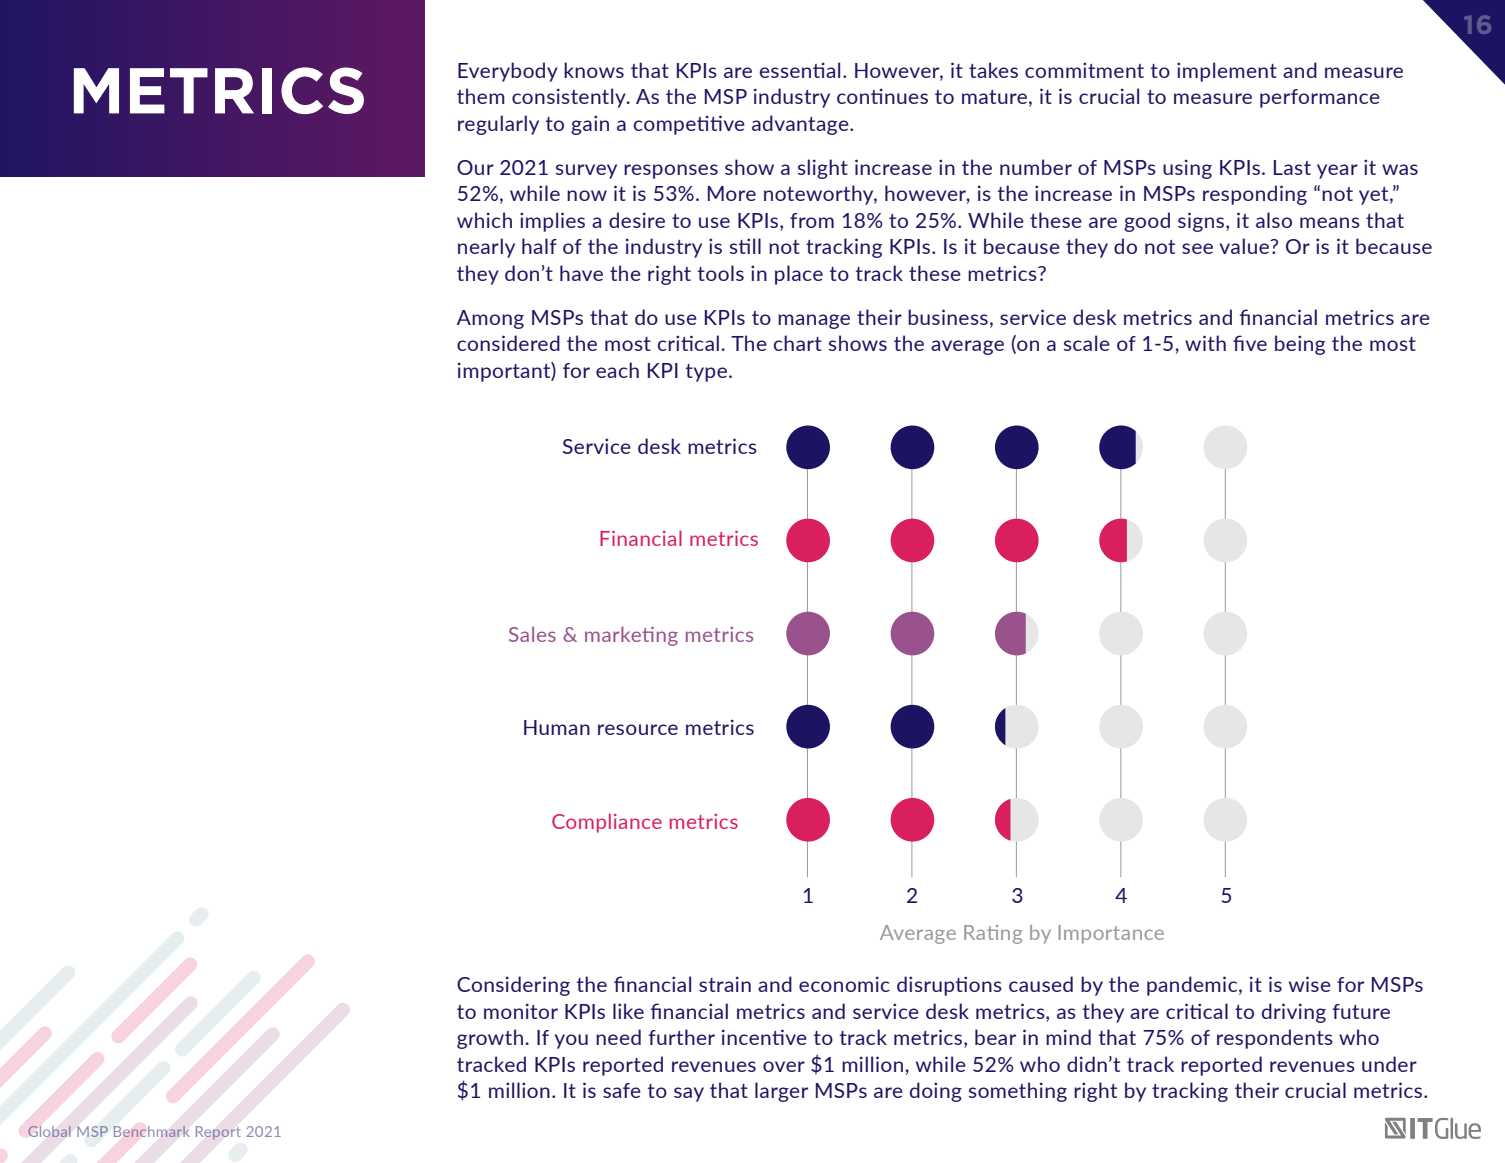  Describe the element at coordinates (631, 636) in the image. I see `marketing` at that location.
